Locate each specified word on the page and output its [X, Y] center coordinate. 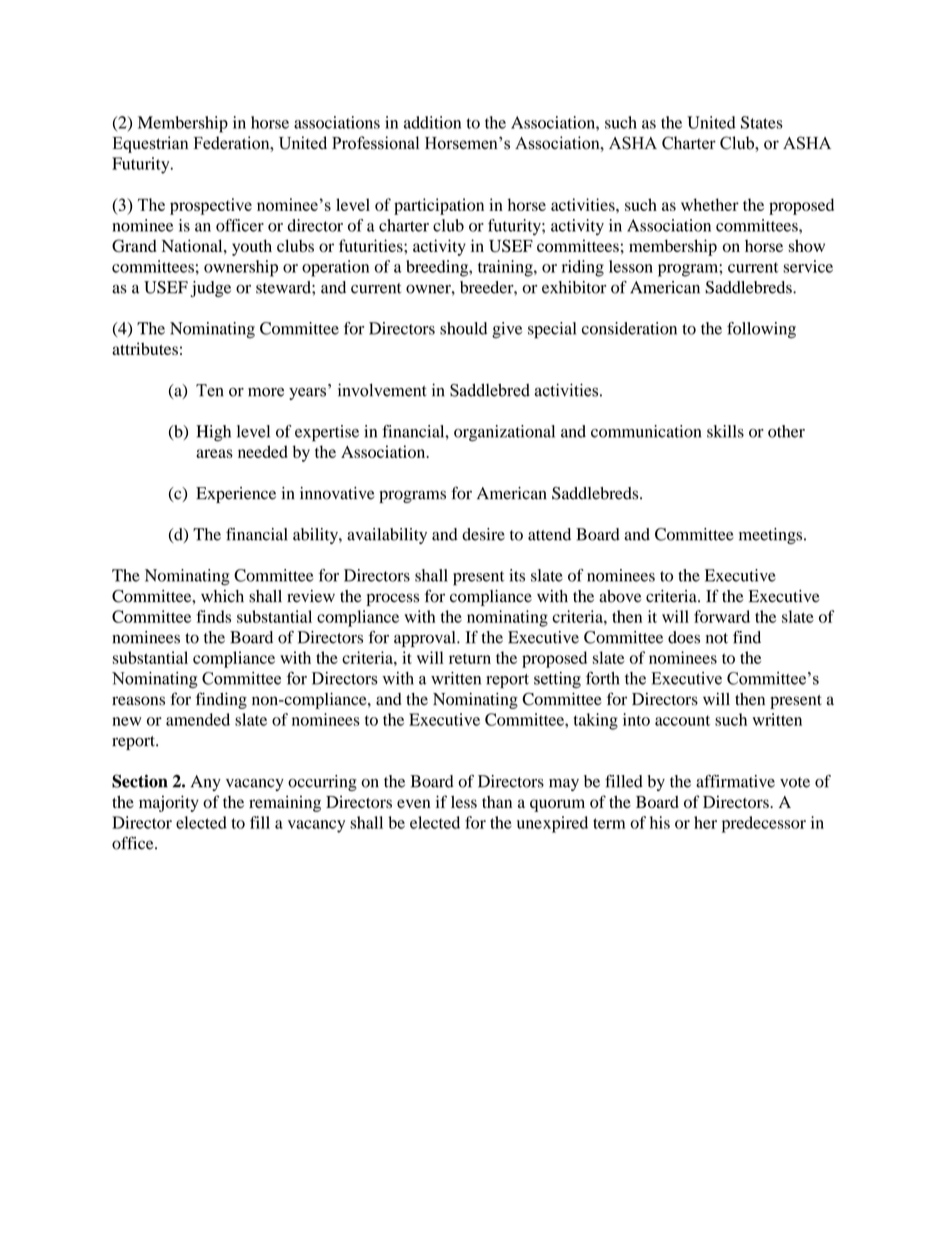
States [762, 122]
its [517, 575]
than [497, 802]
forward [722, 616]
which [222, 596]
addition [432, 122]
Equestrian [150, 144]
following [761, 330]
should [463, 328]
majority [169, 803]
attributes [145, 348]
